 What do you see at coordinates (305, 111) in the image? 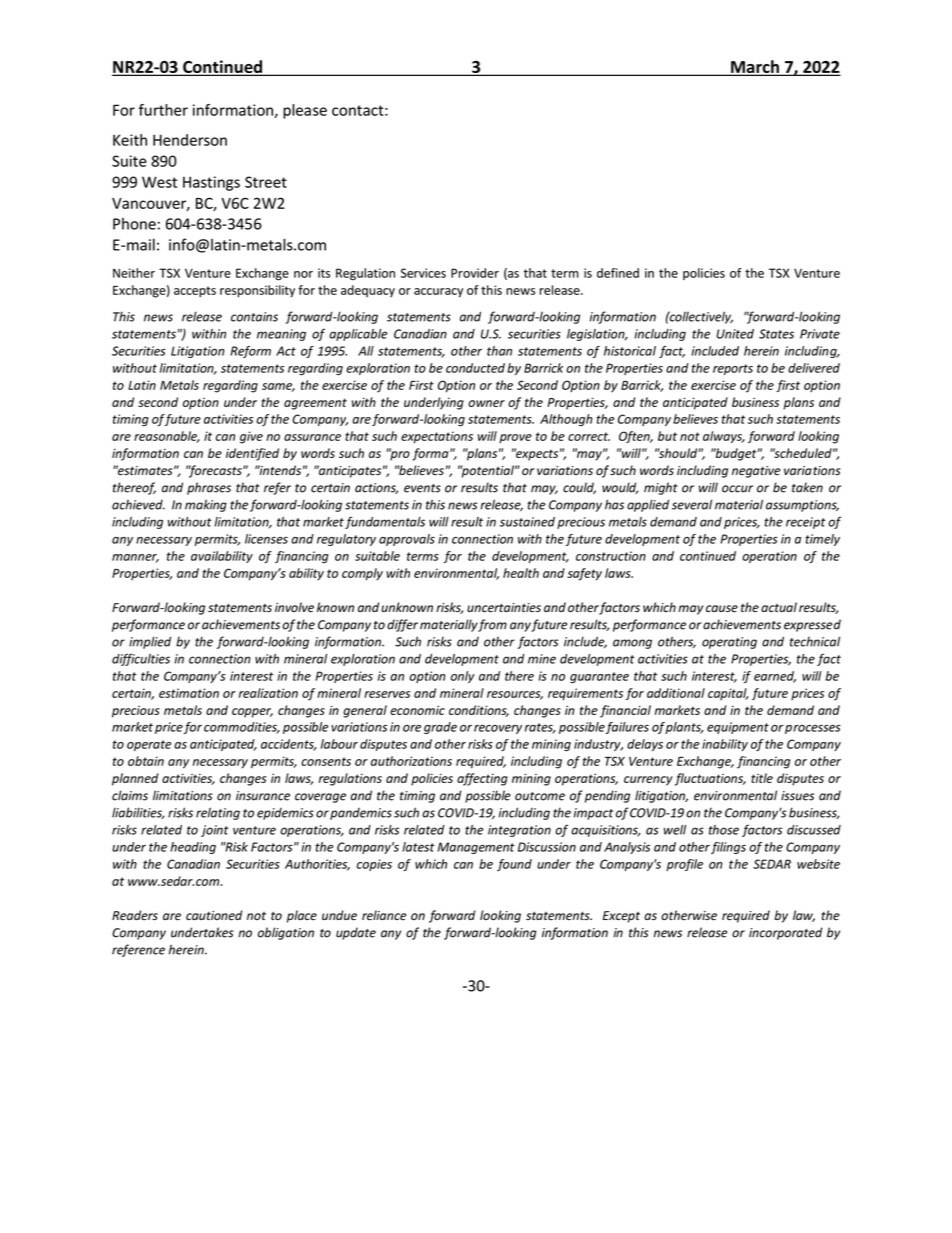
I see `please` at bounding box center [305, 111].
